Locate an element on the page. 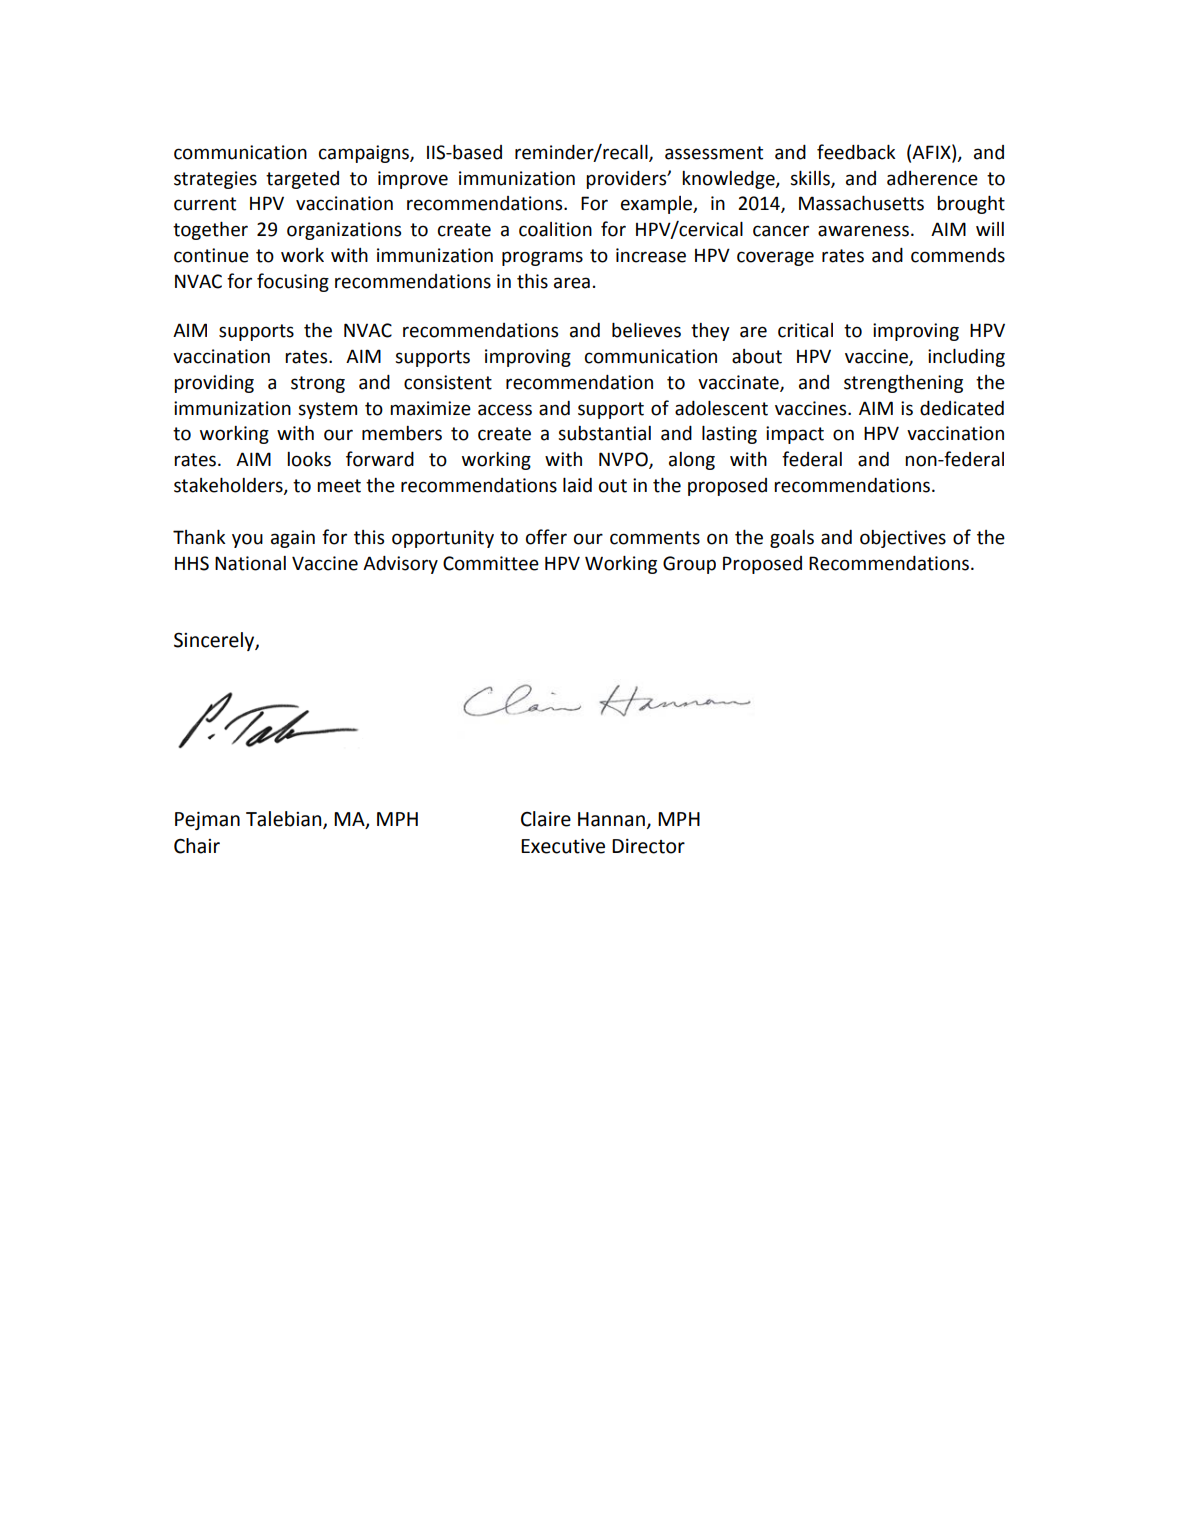 Image resolution: width=1179 pixels, height=1525 pixels. goals is located at coordinates (792, 539).
